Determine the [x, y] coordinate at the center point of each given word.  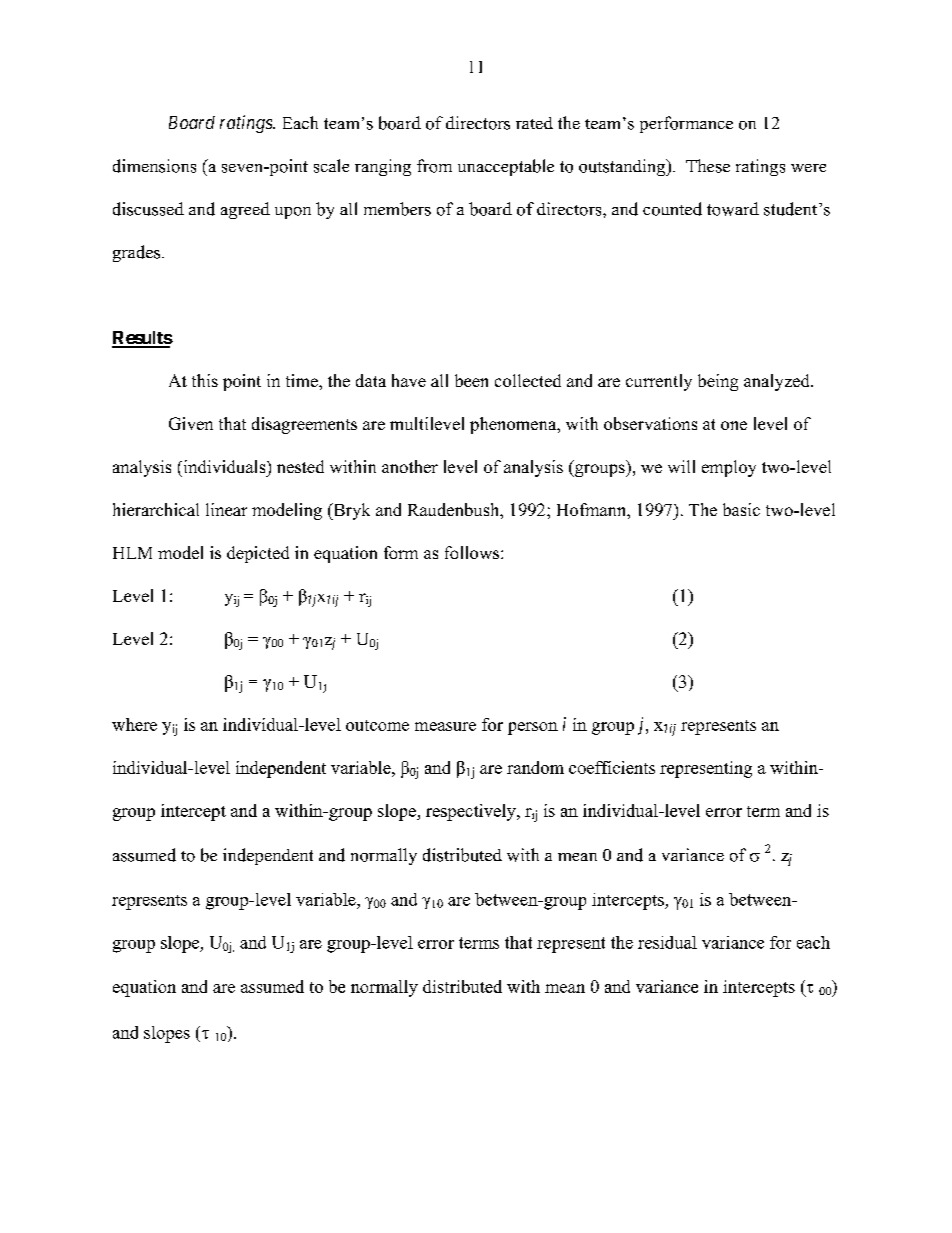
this [205, 380]
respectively [472, 812]
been [471, 380]
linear [226, 509]
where [134, 724]
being [718, 382]
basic [741, 509]
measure [445, 726]
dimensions [154, 166]
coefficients [612, 767]
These [708, 166]
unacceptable [506, 167]
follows [472, 552]
